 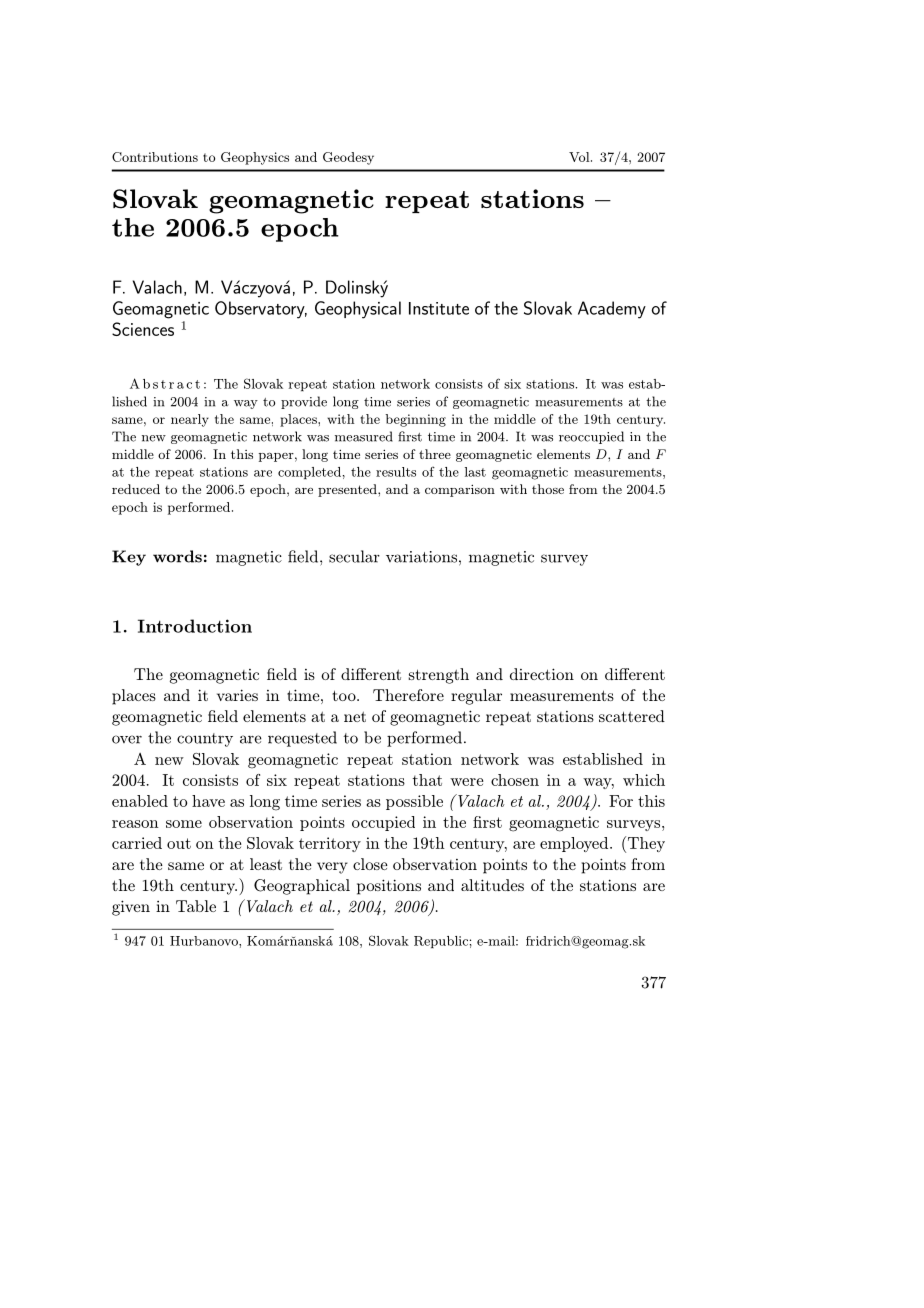 I want to click on Vol, so click(x=580, y=157).
